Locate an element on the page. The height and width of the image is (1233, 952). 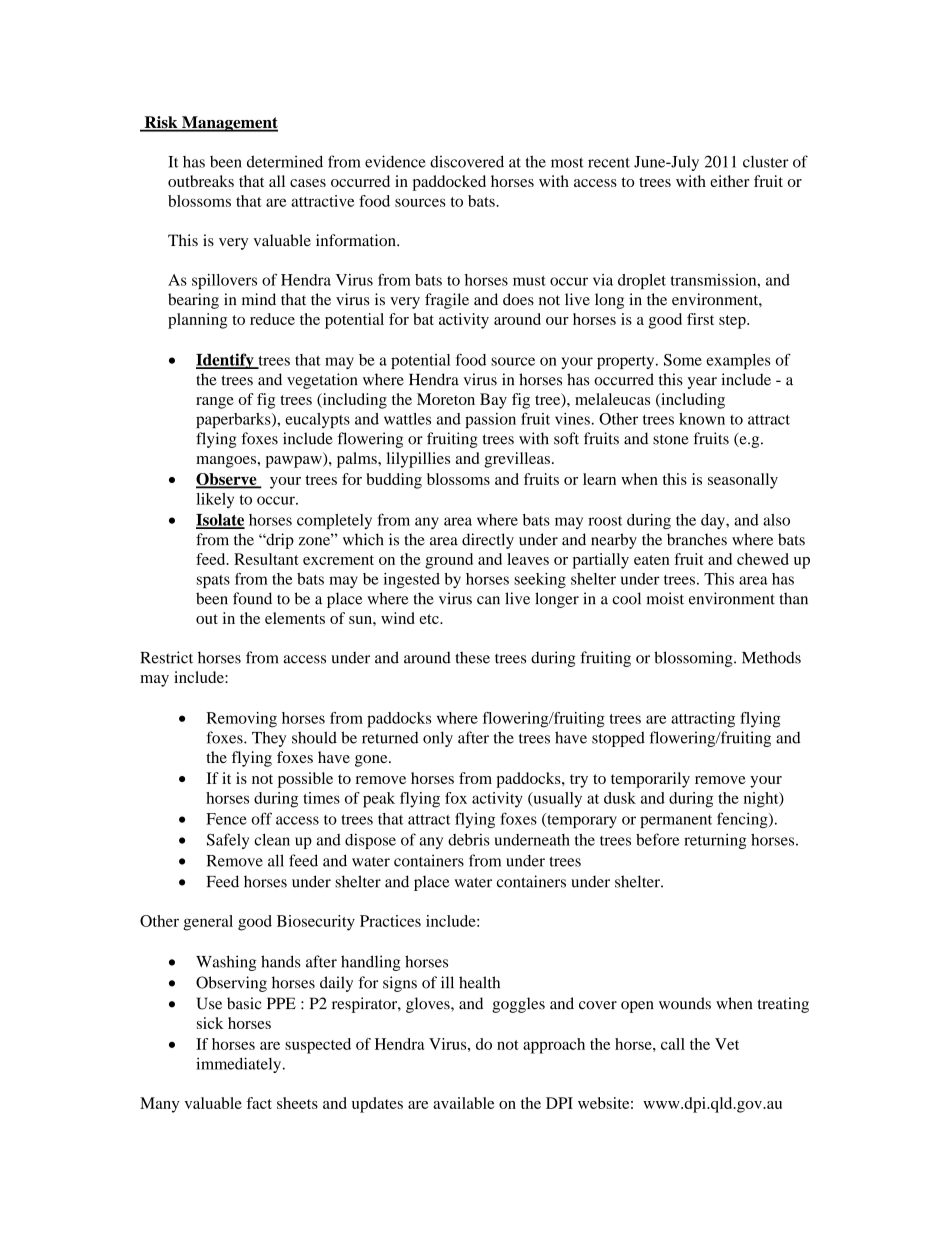
seasonally is located at coordinates (743, 481).
